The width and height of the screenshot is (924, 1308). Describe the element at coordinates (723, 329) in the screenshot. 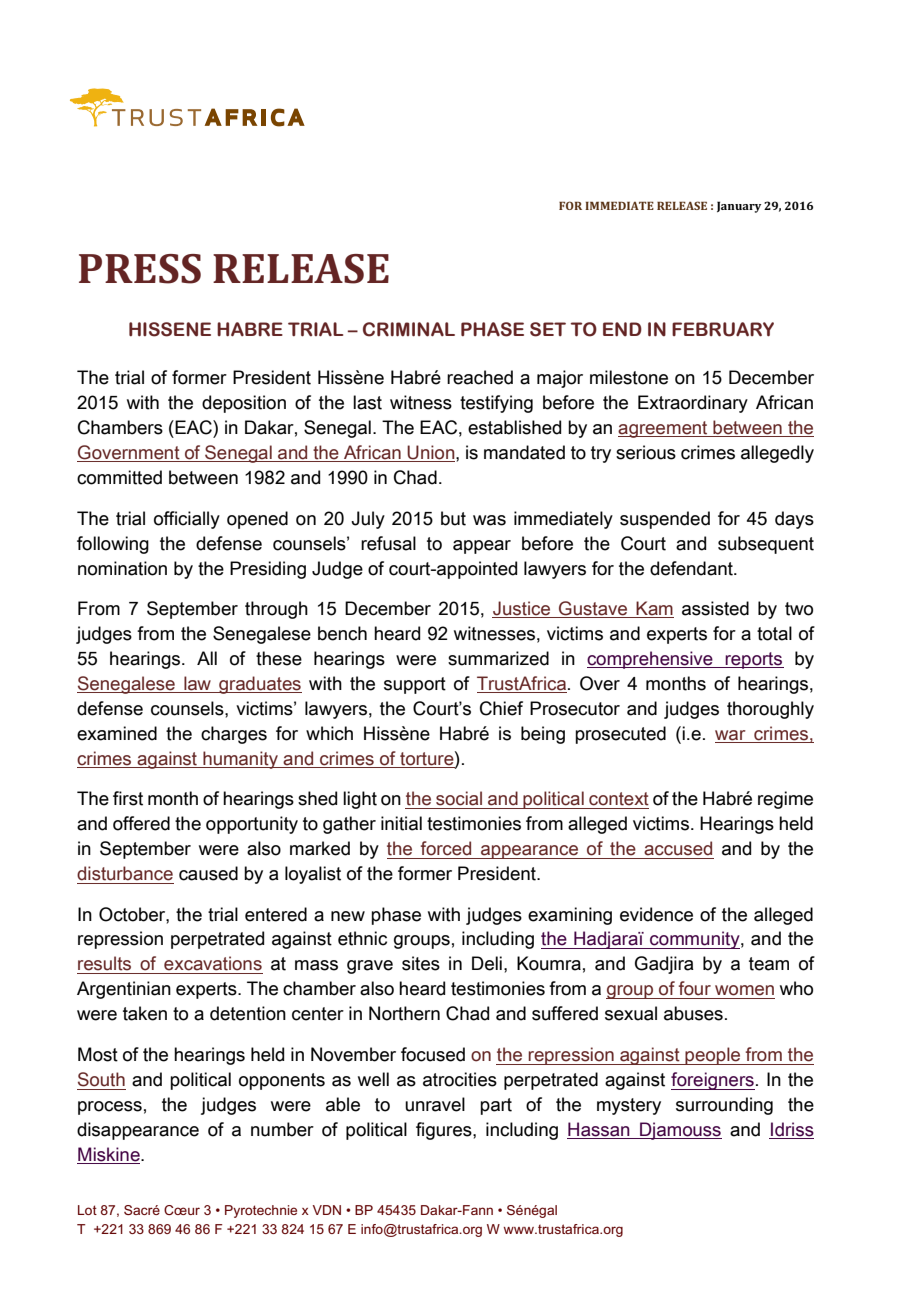

I see `FEBRUARY` at that location.
